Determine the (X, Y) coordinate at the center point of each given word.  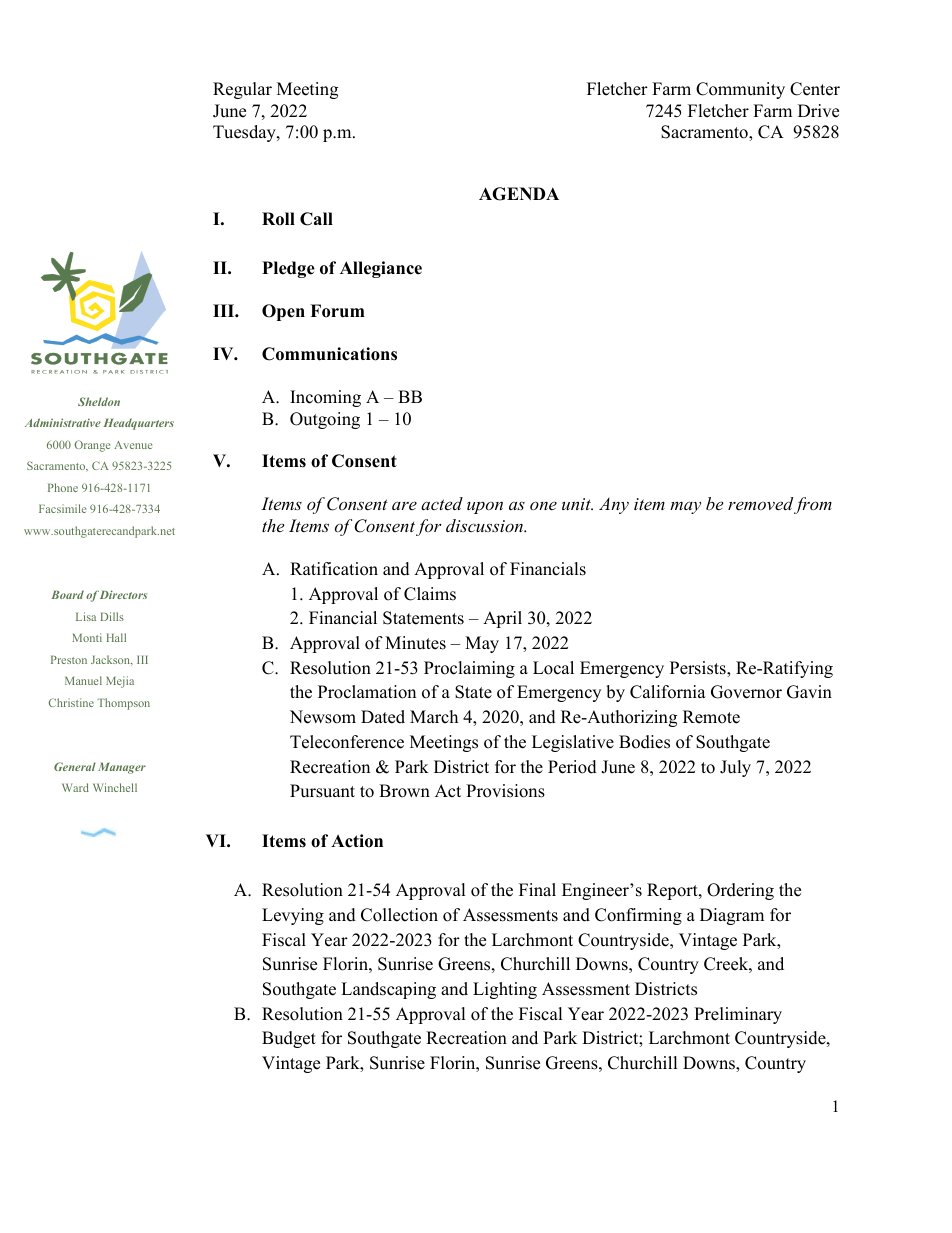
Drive (818, 111)
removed (760, 503)
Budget (289, 1039)
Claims (430, 594)
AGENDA (519, 194)
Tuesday (245, 133)
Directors (123, 594)
